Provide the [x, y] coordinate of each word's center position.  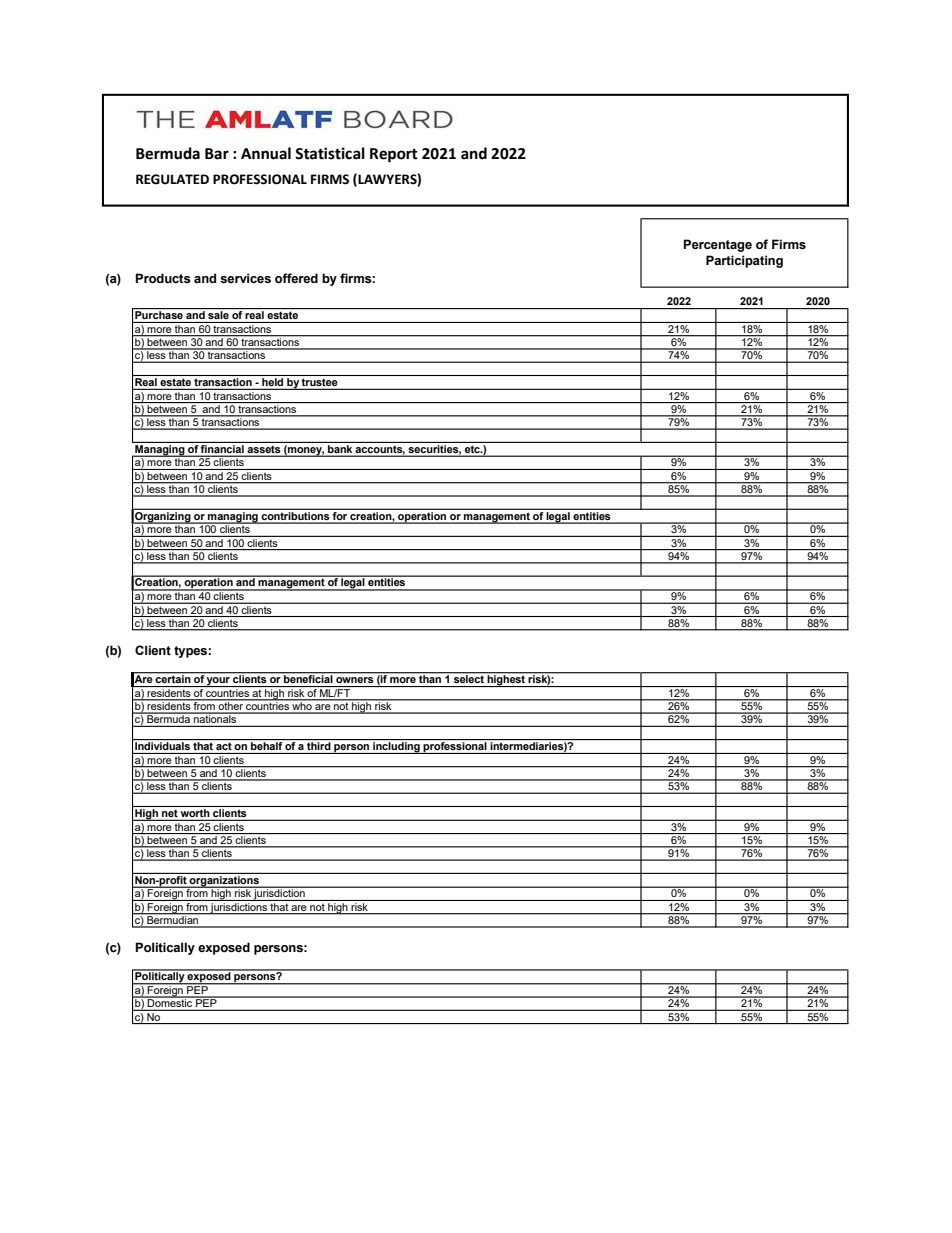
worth [195, 811]
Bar [217, 154]
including [396, 748]
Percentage [718, 245]
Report [394, 155]
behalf [267, 744]
